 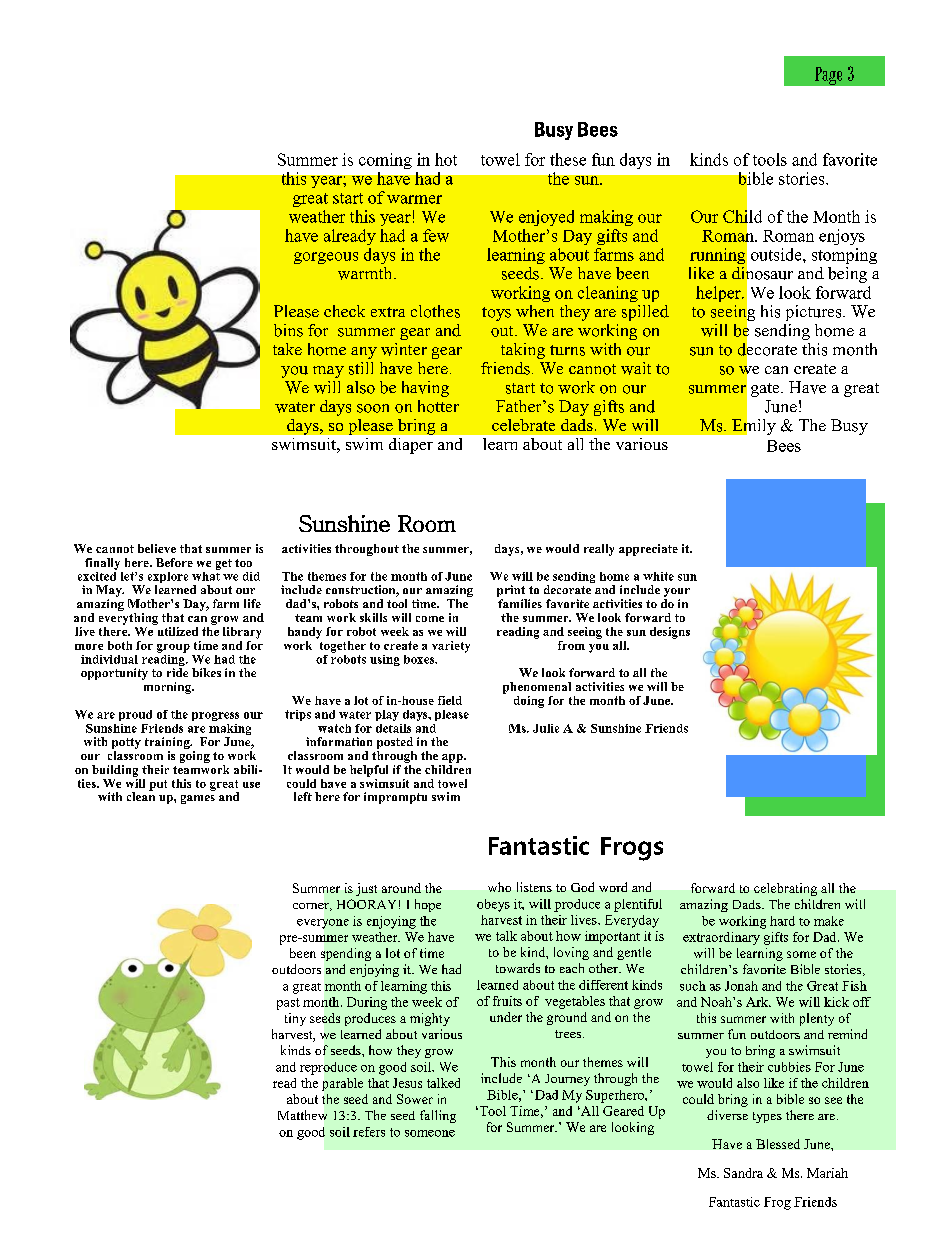 I want to click on falling, so click(x=438, y=1116).
